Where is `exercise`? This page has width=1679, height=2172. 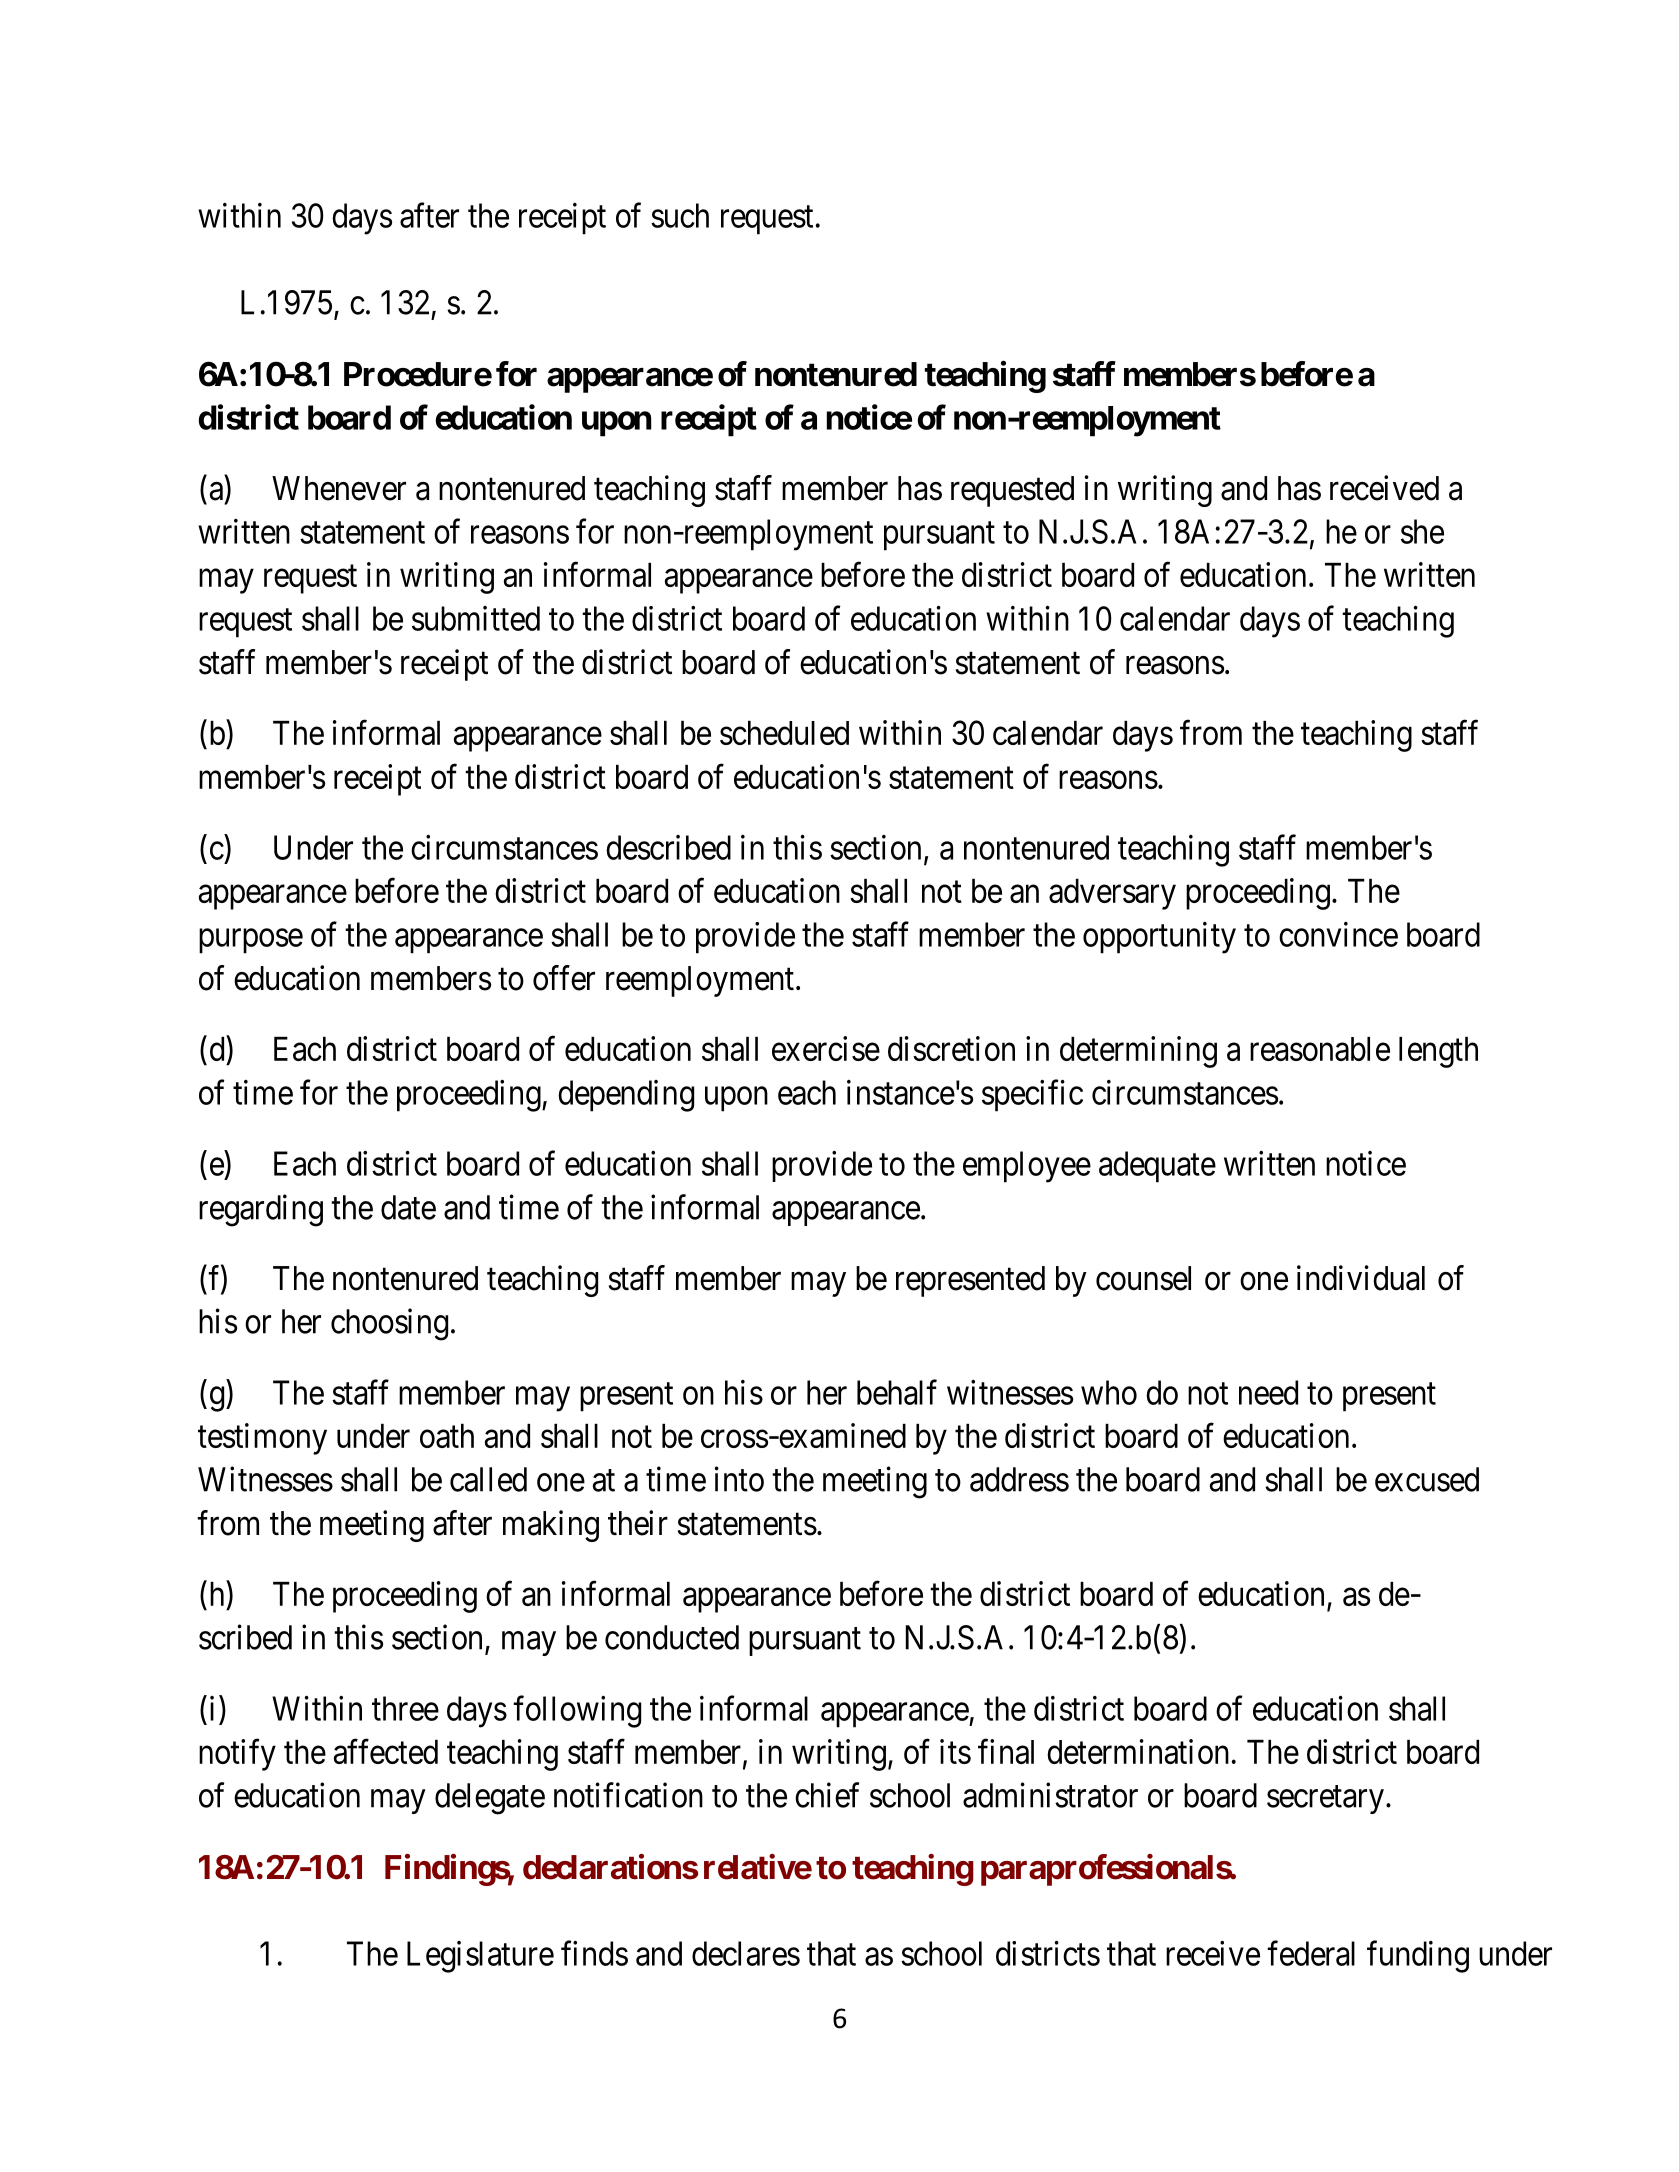 exercise is located at coordinates (826, 1048).
